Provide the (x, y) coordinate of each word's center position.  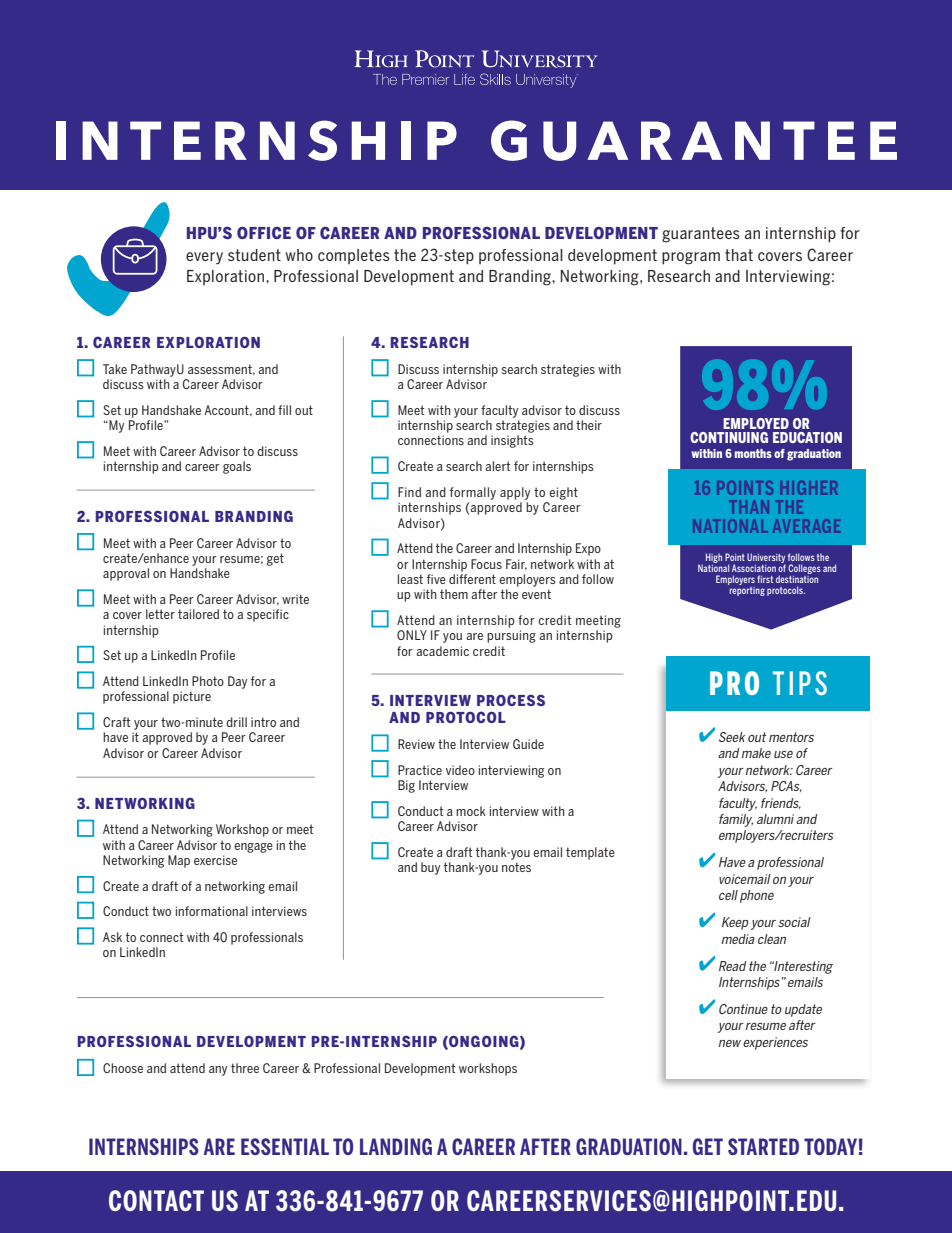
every (204, 258)
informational (212, 911)
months (753, 453)
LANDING (396, 1146)
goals (237, 467)
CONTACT (156, 1200)
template (590, 853)
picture (192, 697)
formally (473, 493)
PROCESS (511, 700)
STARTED (763, 1146)
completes (354, 256)
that (739, 255)
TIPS (800, 683)
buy (430, 868)
